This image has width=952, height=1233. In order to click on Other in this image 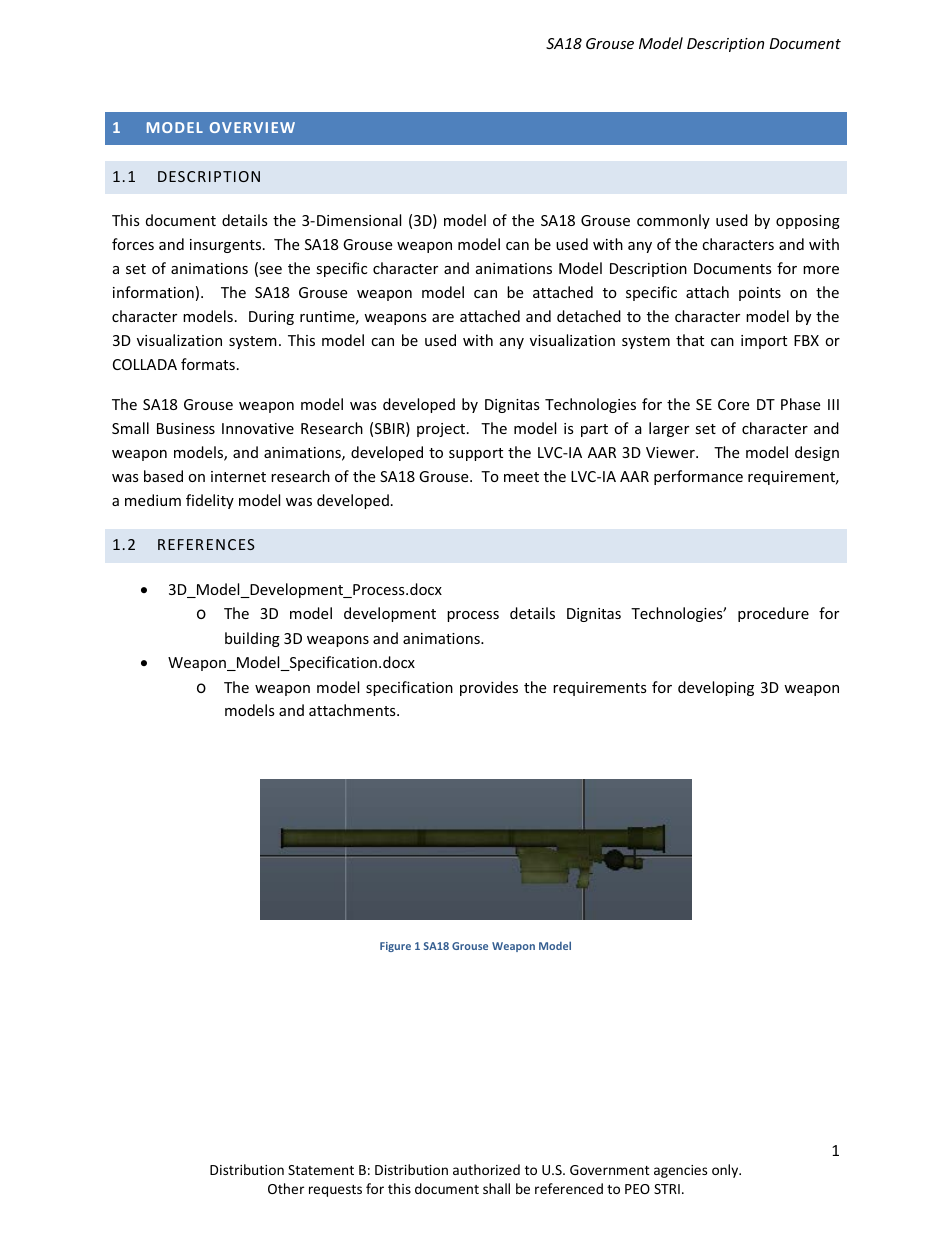, I will do `click(286, 1188)`.
